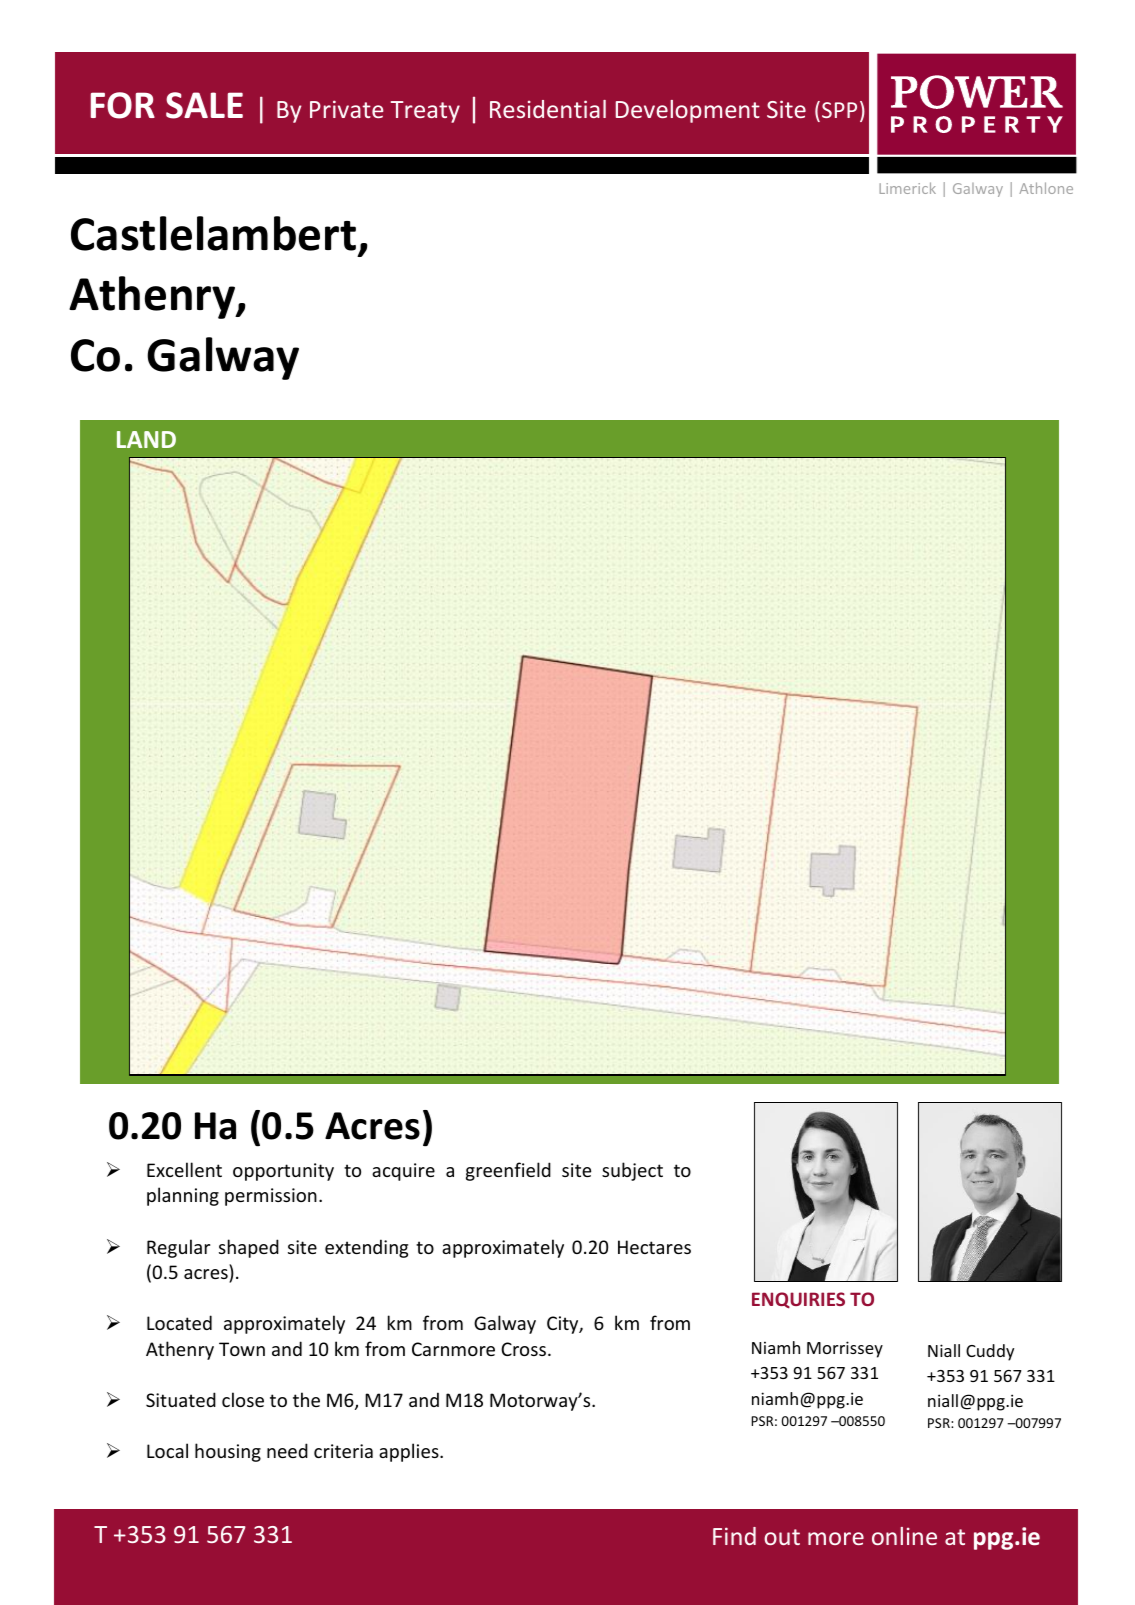  Describe the element at coordinates (184, 1169) in the page. I see `Excellent` at that location.
